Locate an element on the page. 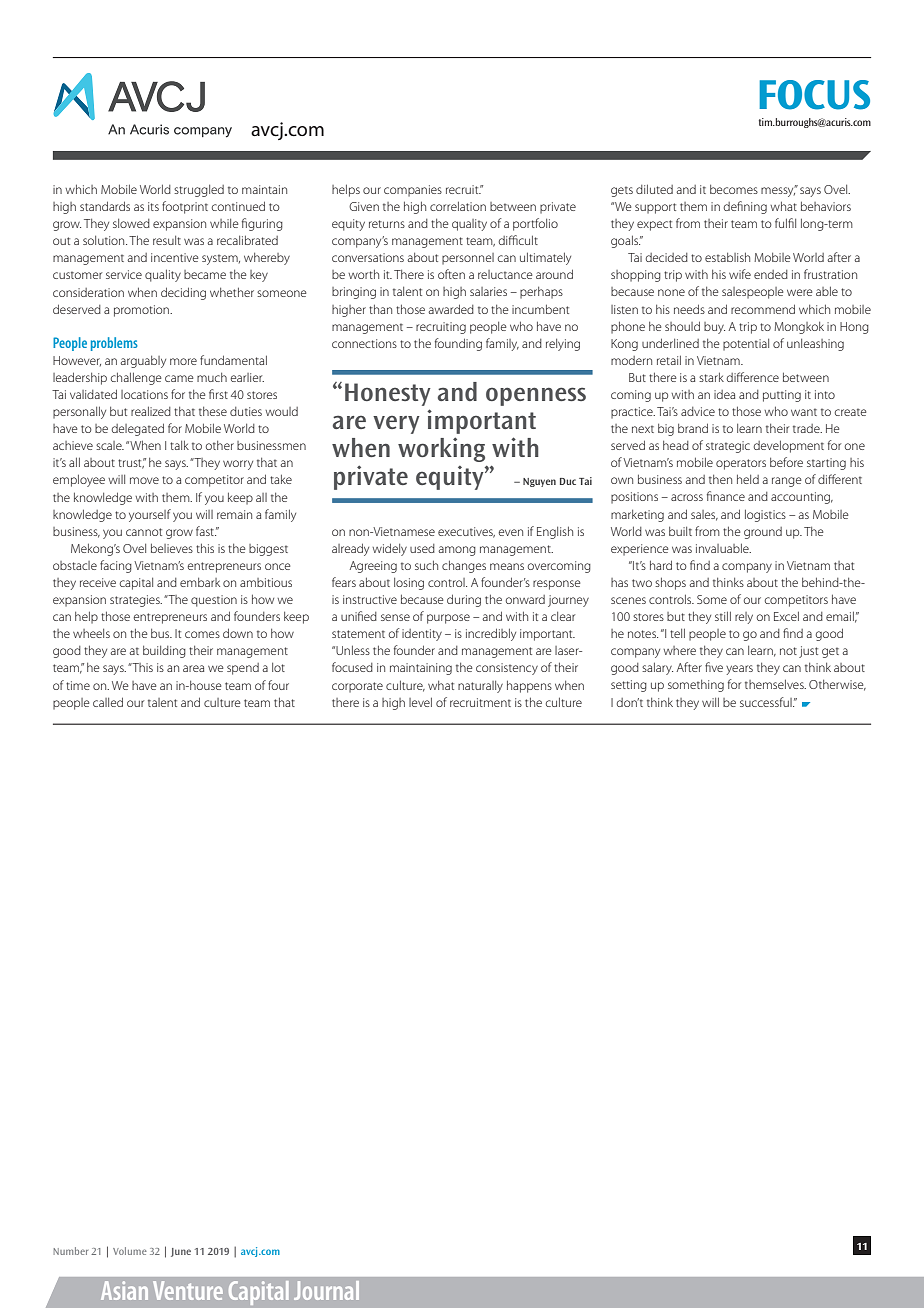 Image resolution: width=924 pixels, height=1308 pixels. level is located at coordinates (420, 702).
